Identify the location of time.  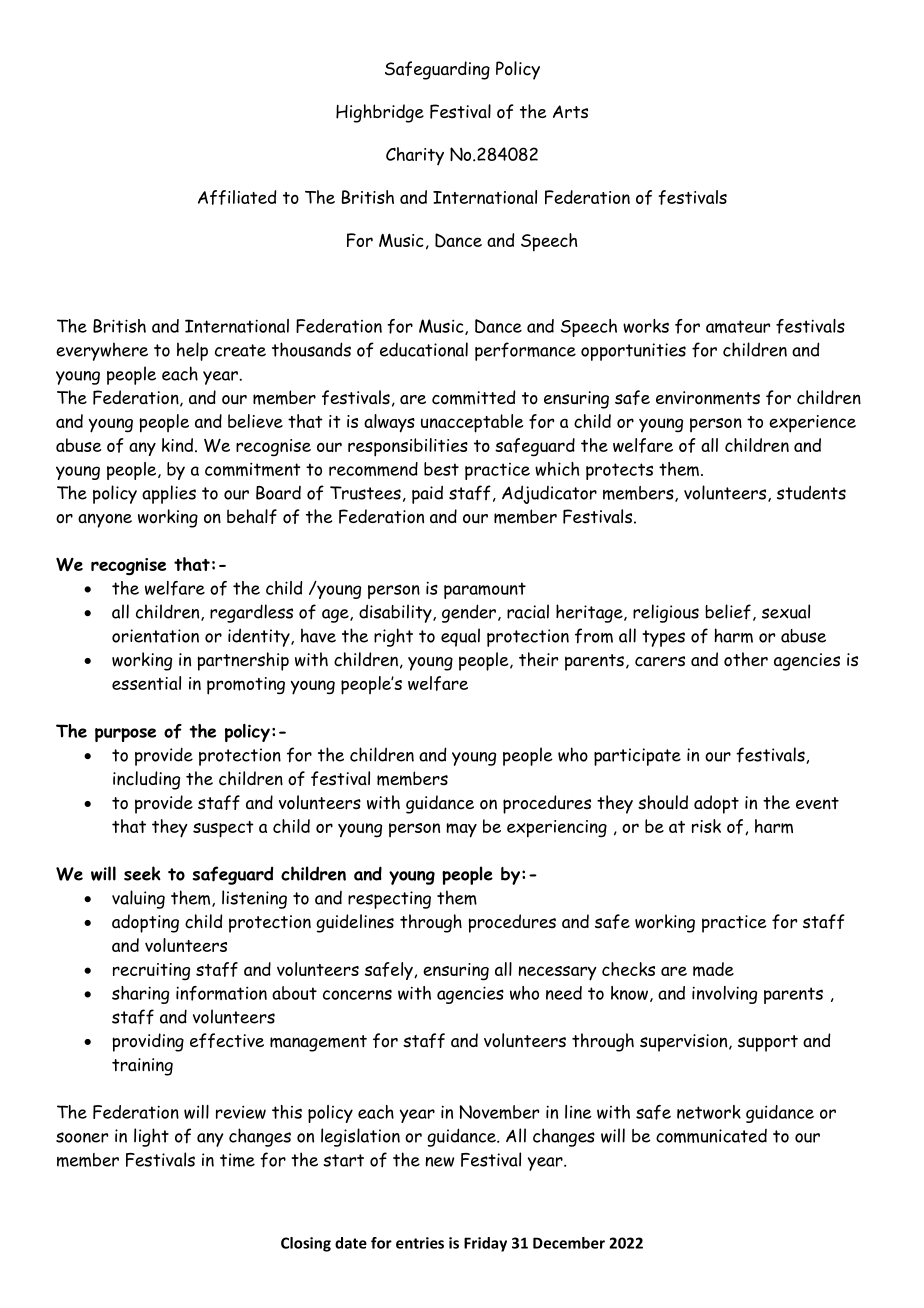
(237, 1160).
